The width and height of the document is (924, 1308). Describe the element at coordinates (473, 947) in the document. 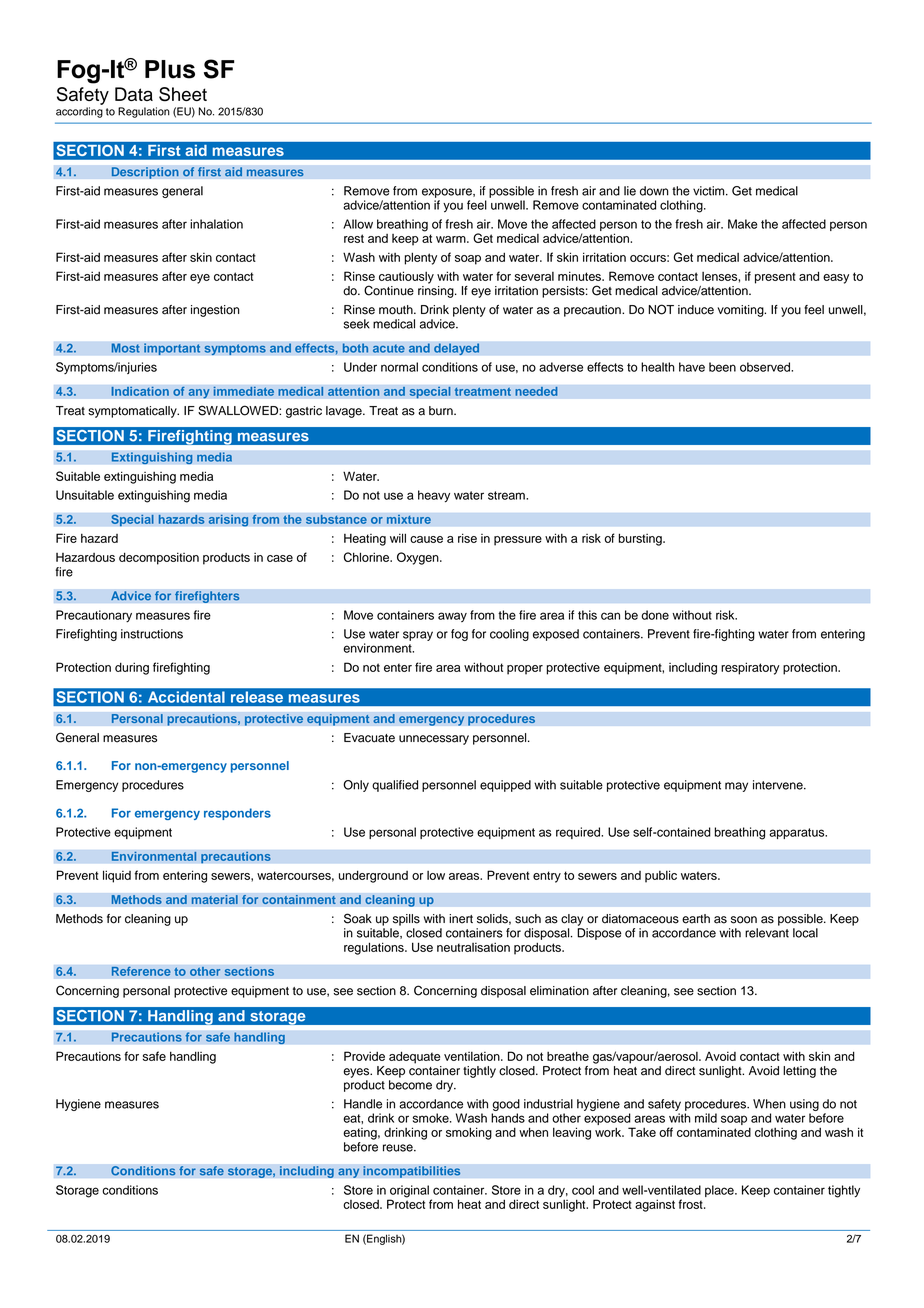

I see `neutralisation` at that location.
